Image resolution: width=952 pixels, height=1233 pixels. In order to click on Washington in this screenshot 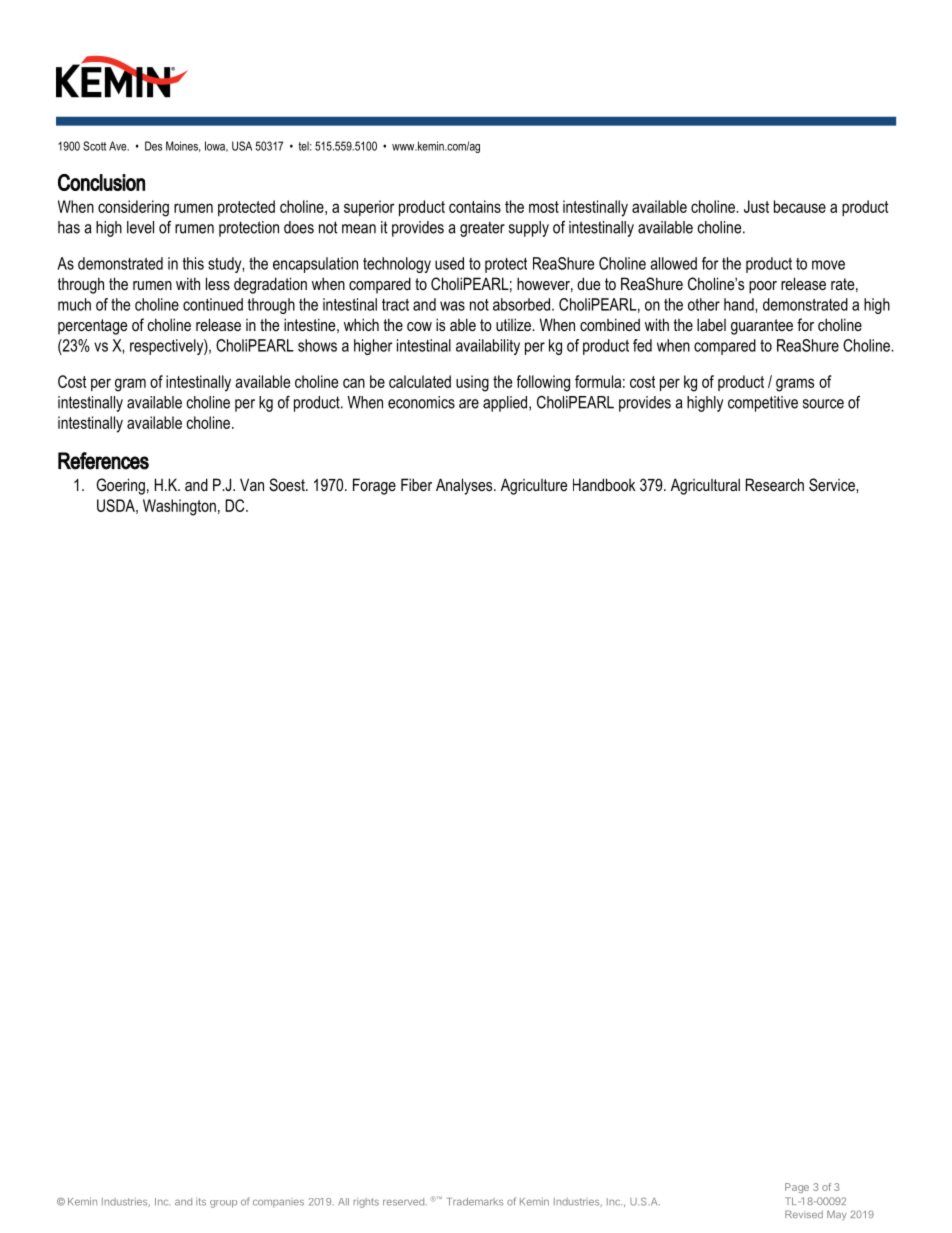, I will do `click(179, 507)`.
